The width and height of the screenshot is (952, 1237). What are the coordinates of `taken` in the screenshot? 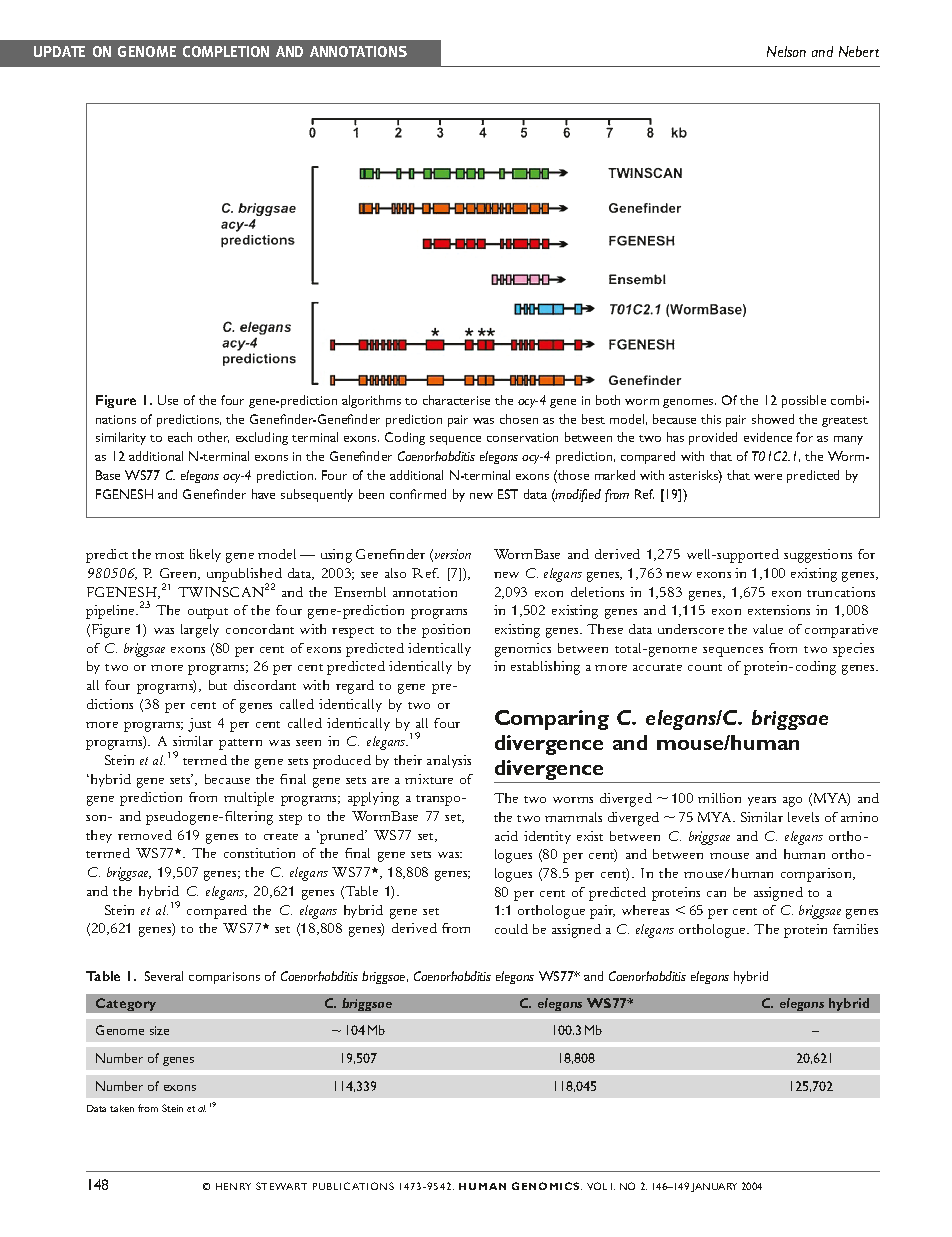 It's located at (122, 1108).
